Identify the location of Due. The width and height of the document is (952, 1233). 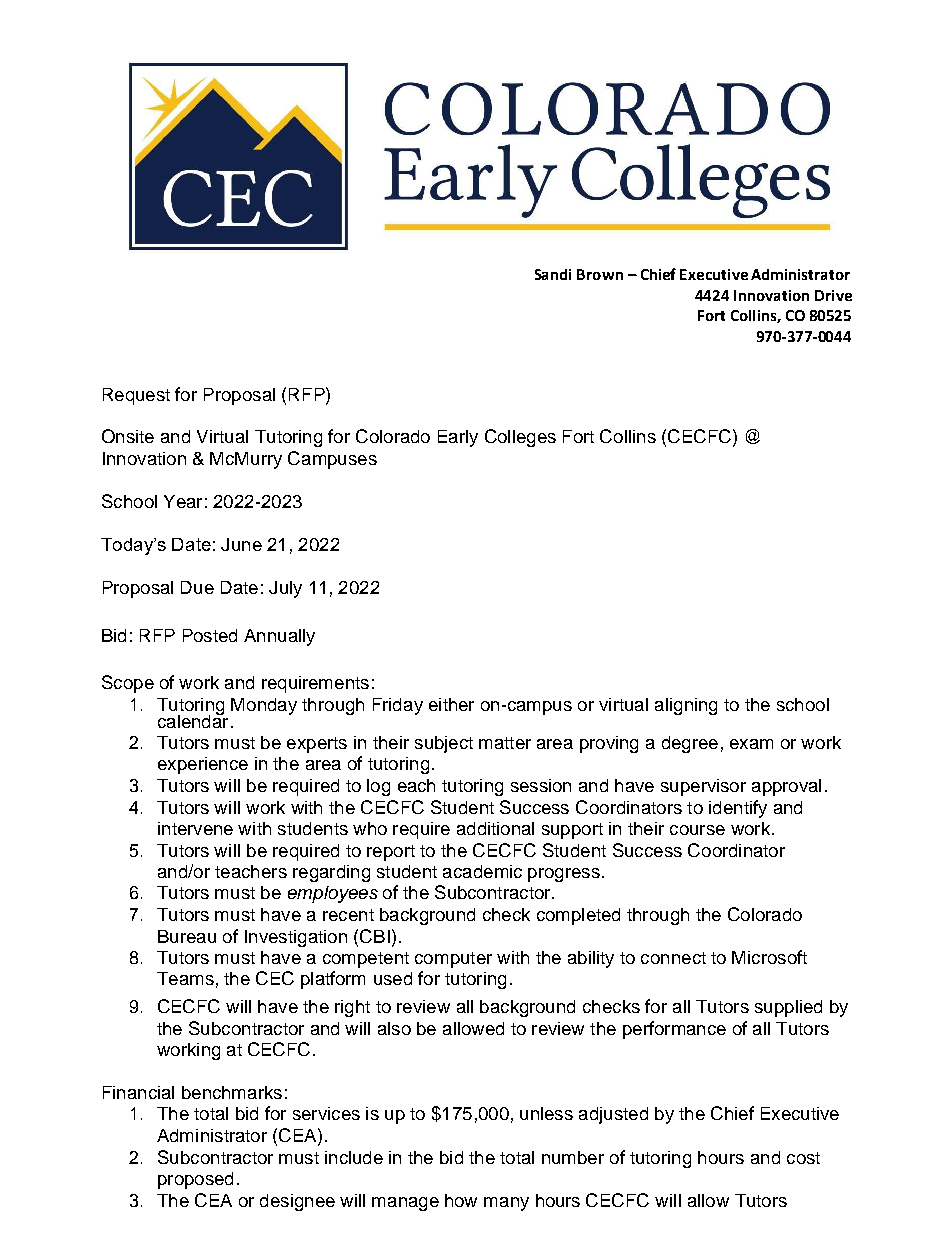
(197, 587).
